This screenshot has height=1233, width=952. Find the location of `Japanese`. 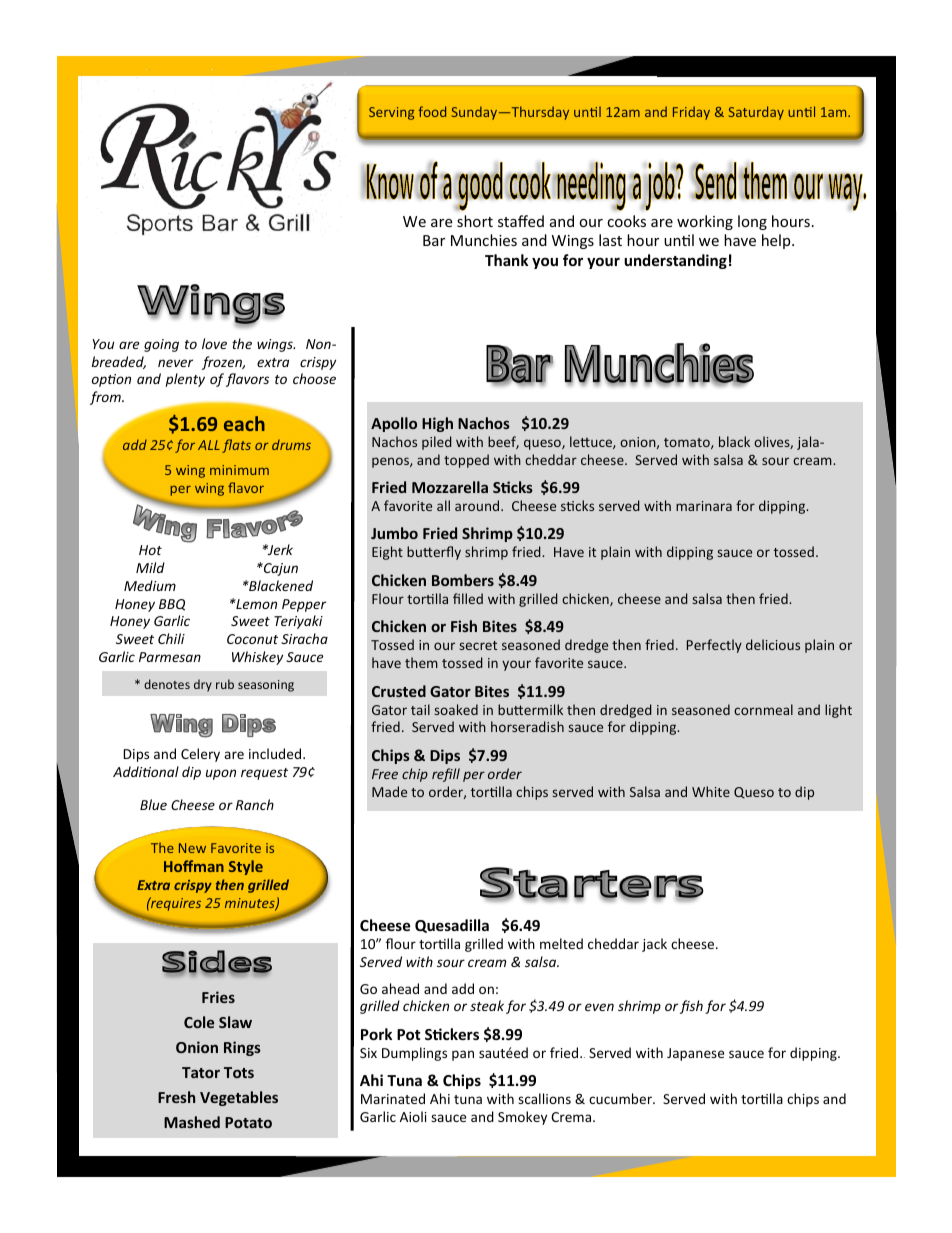

Japanese is located at coordinates (695, 1054).
